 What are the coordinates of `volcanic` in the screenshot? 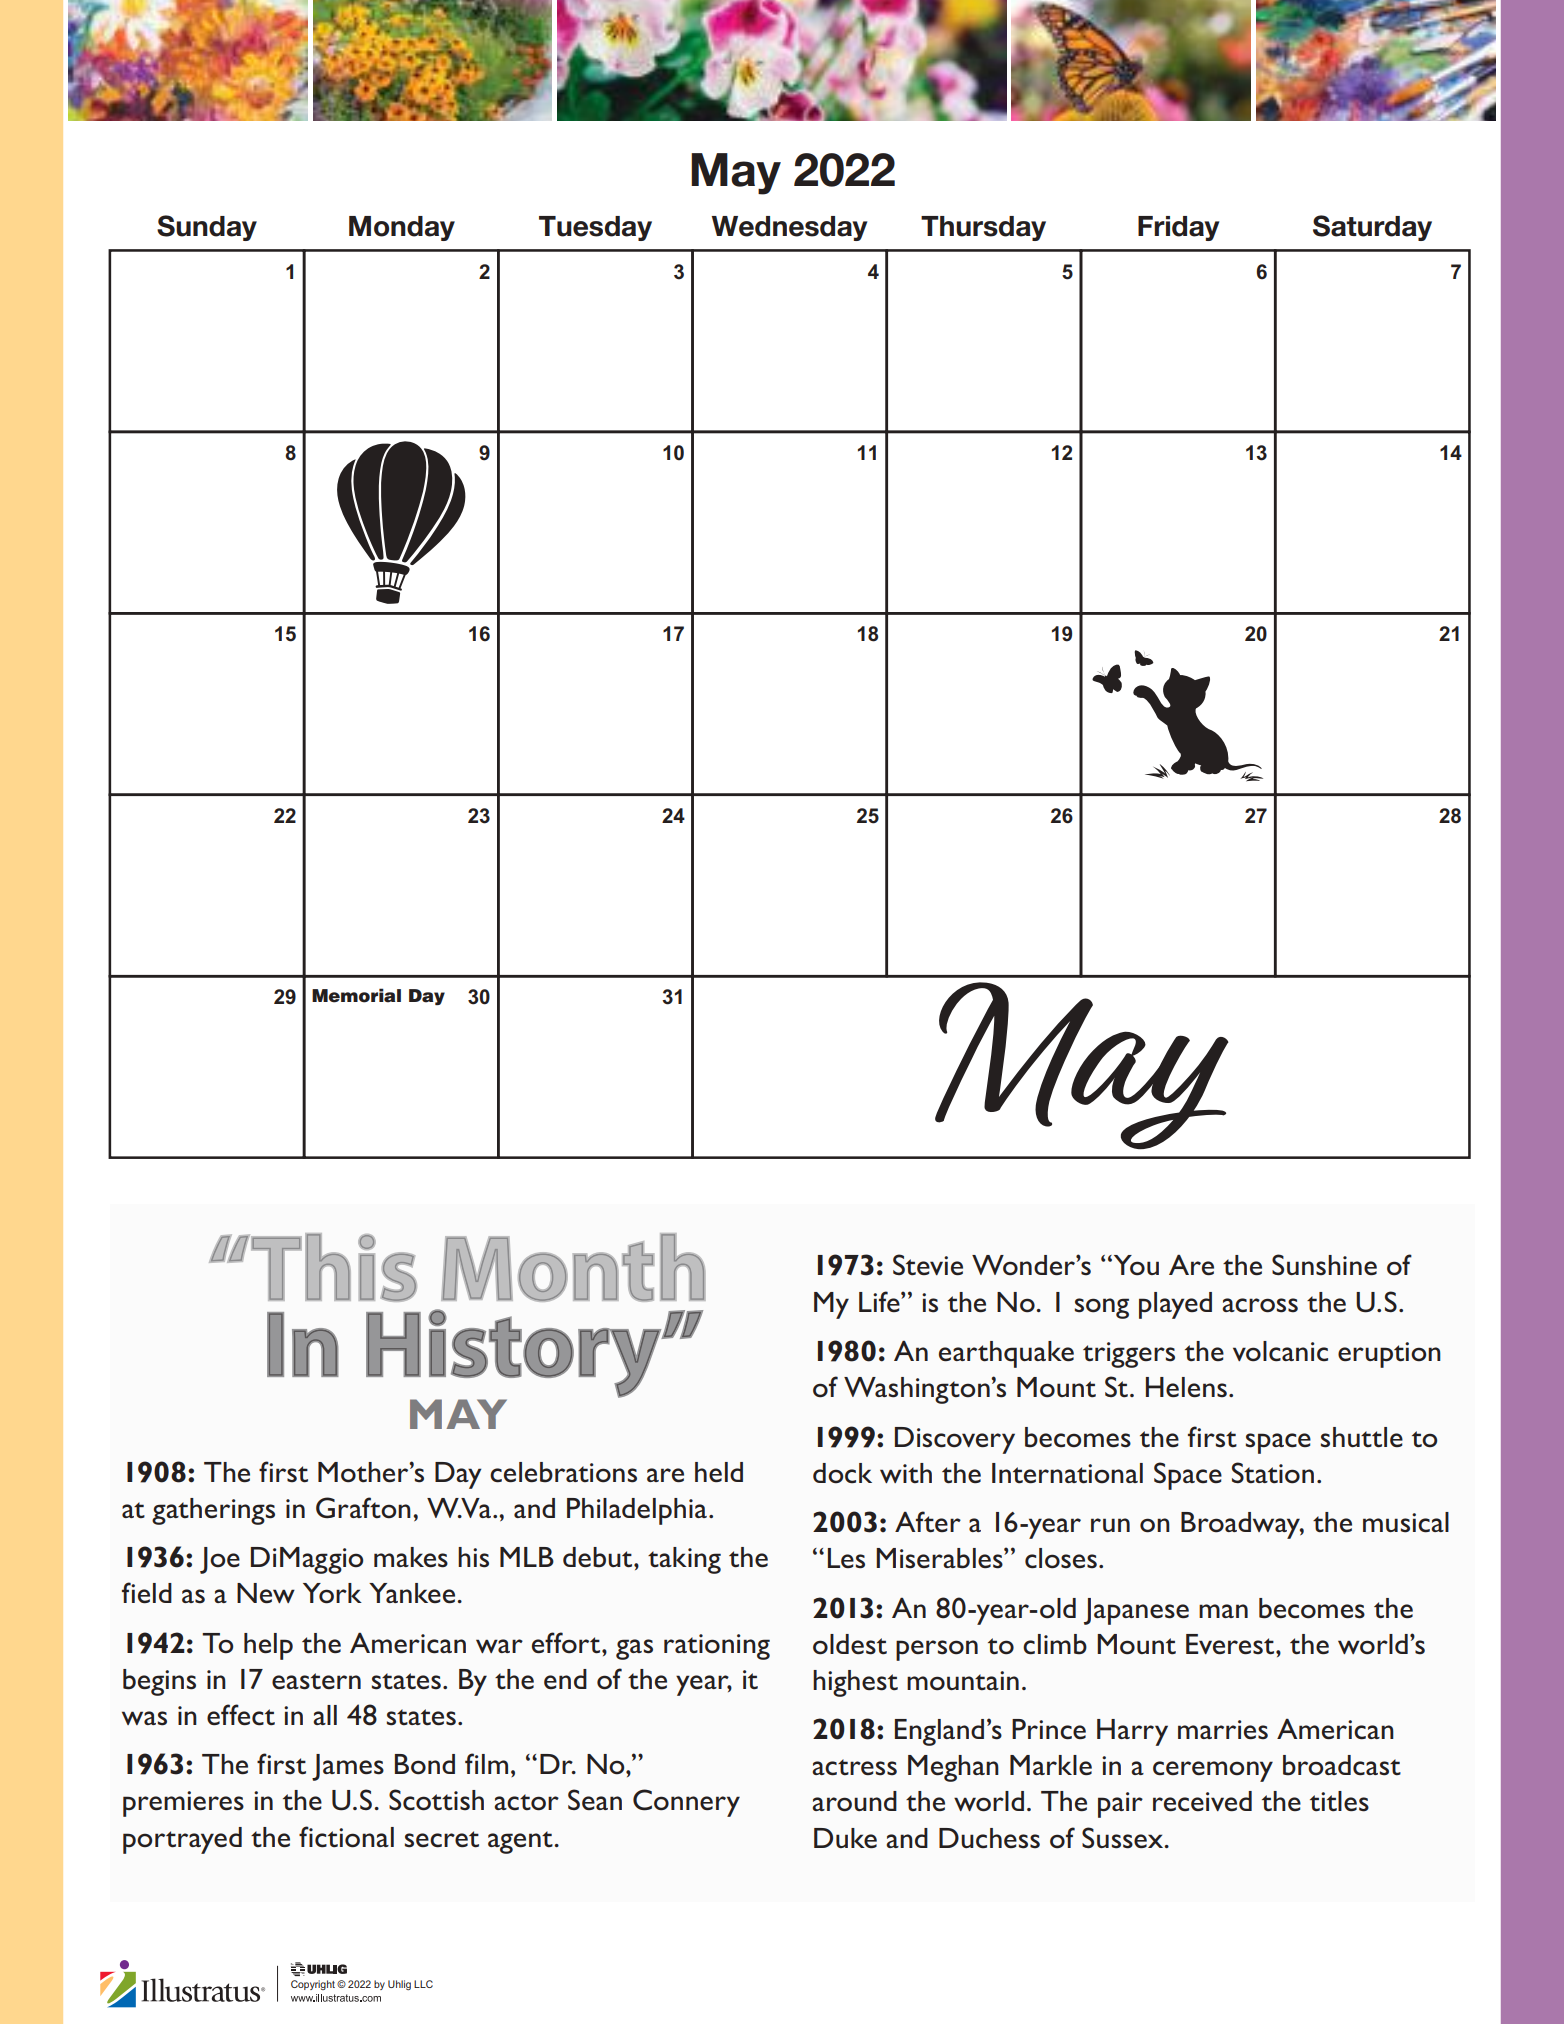 It's located at (1280, 1351).
